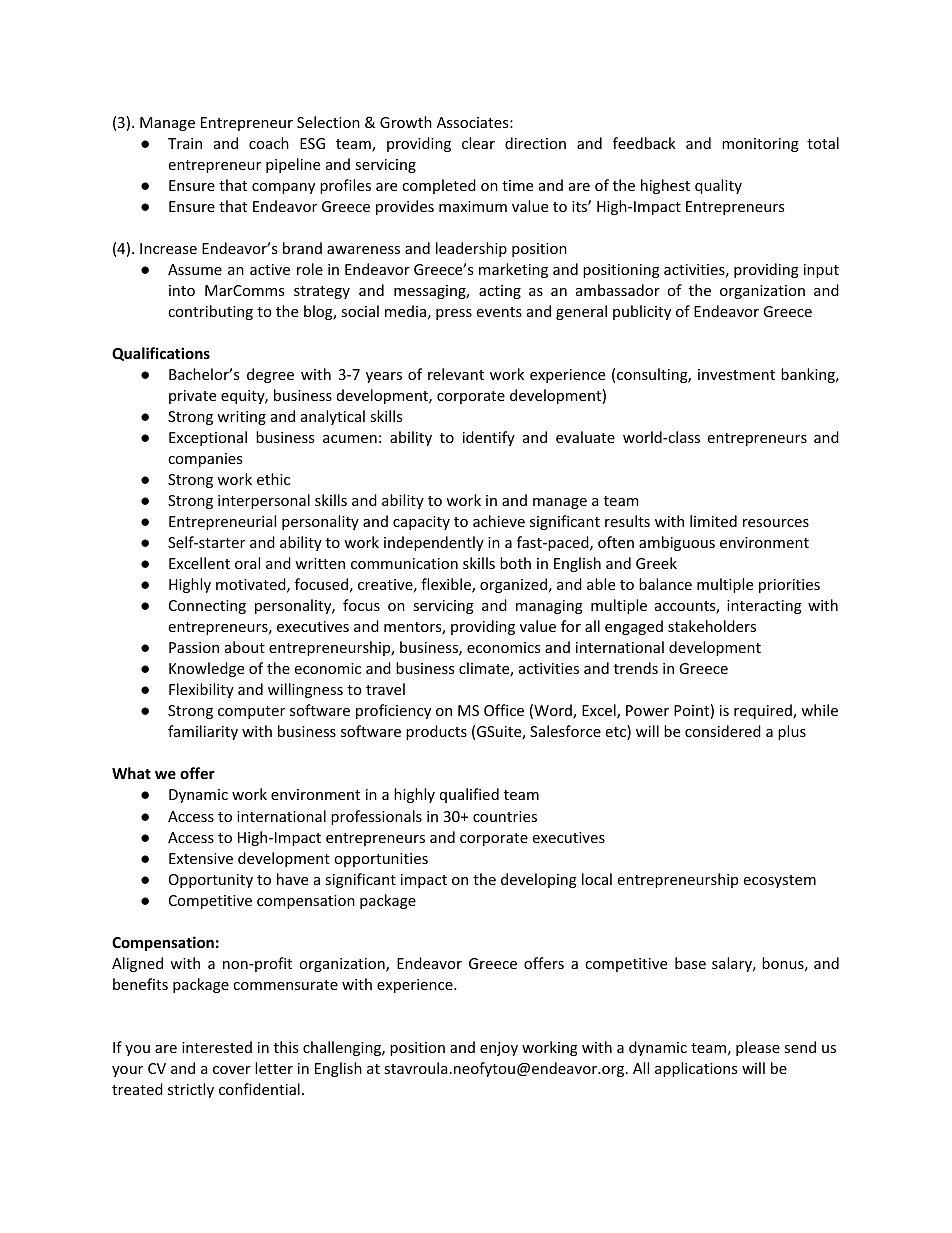 This image has width=952, height=1233. I want to click on clear, so click(478, 143).
